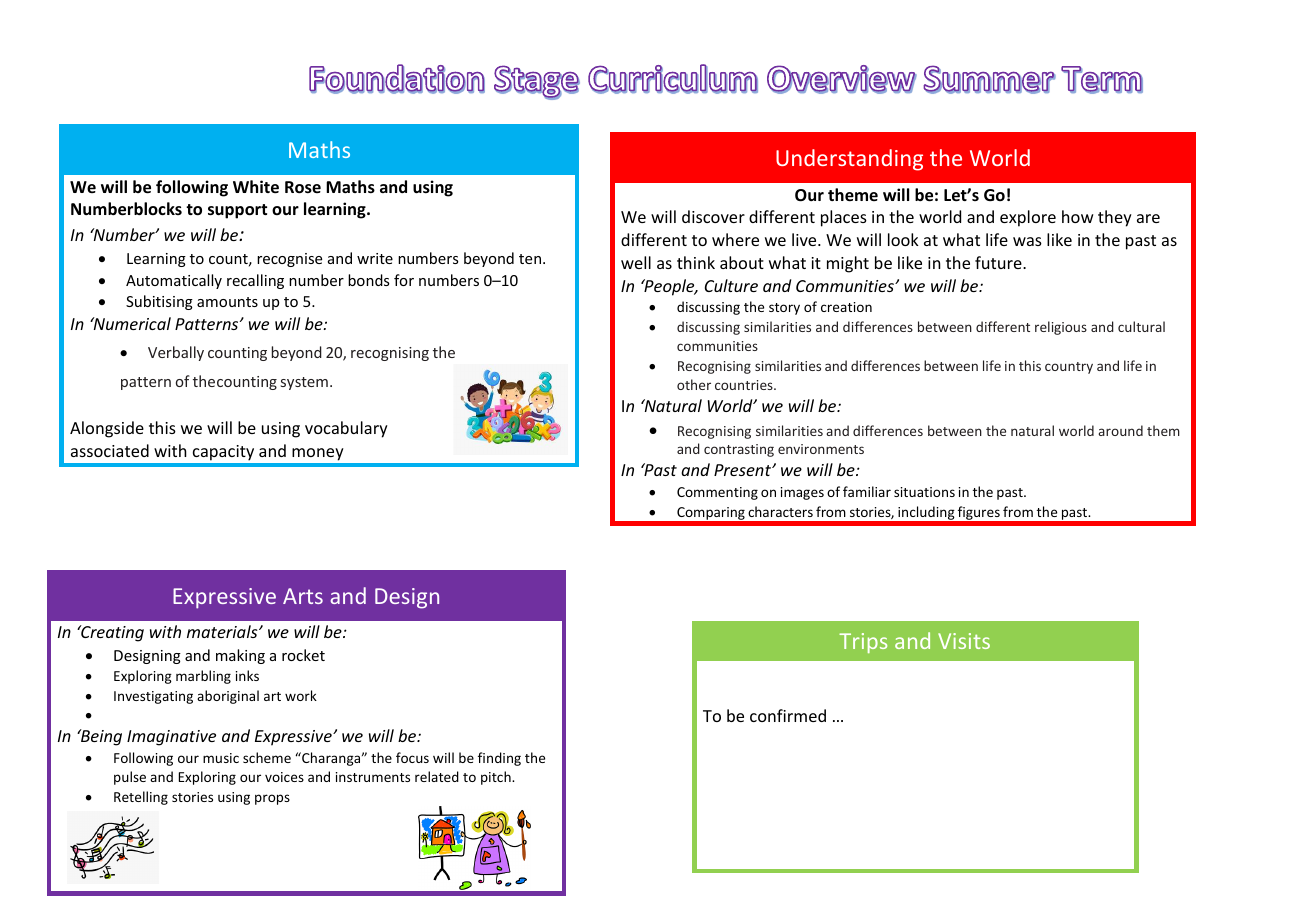 The image size is (1308, 924). Describe the element at coordinates (284, 777) in the screenshot. I see `voices` at that location.
